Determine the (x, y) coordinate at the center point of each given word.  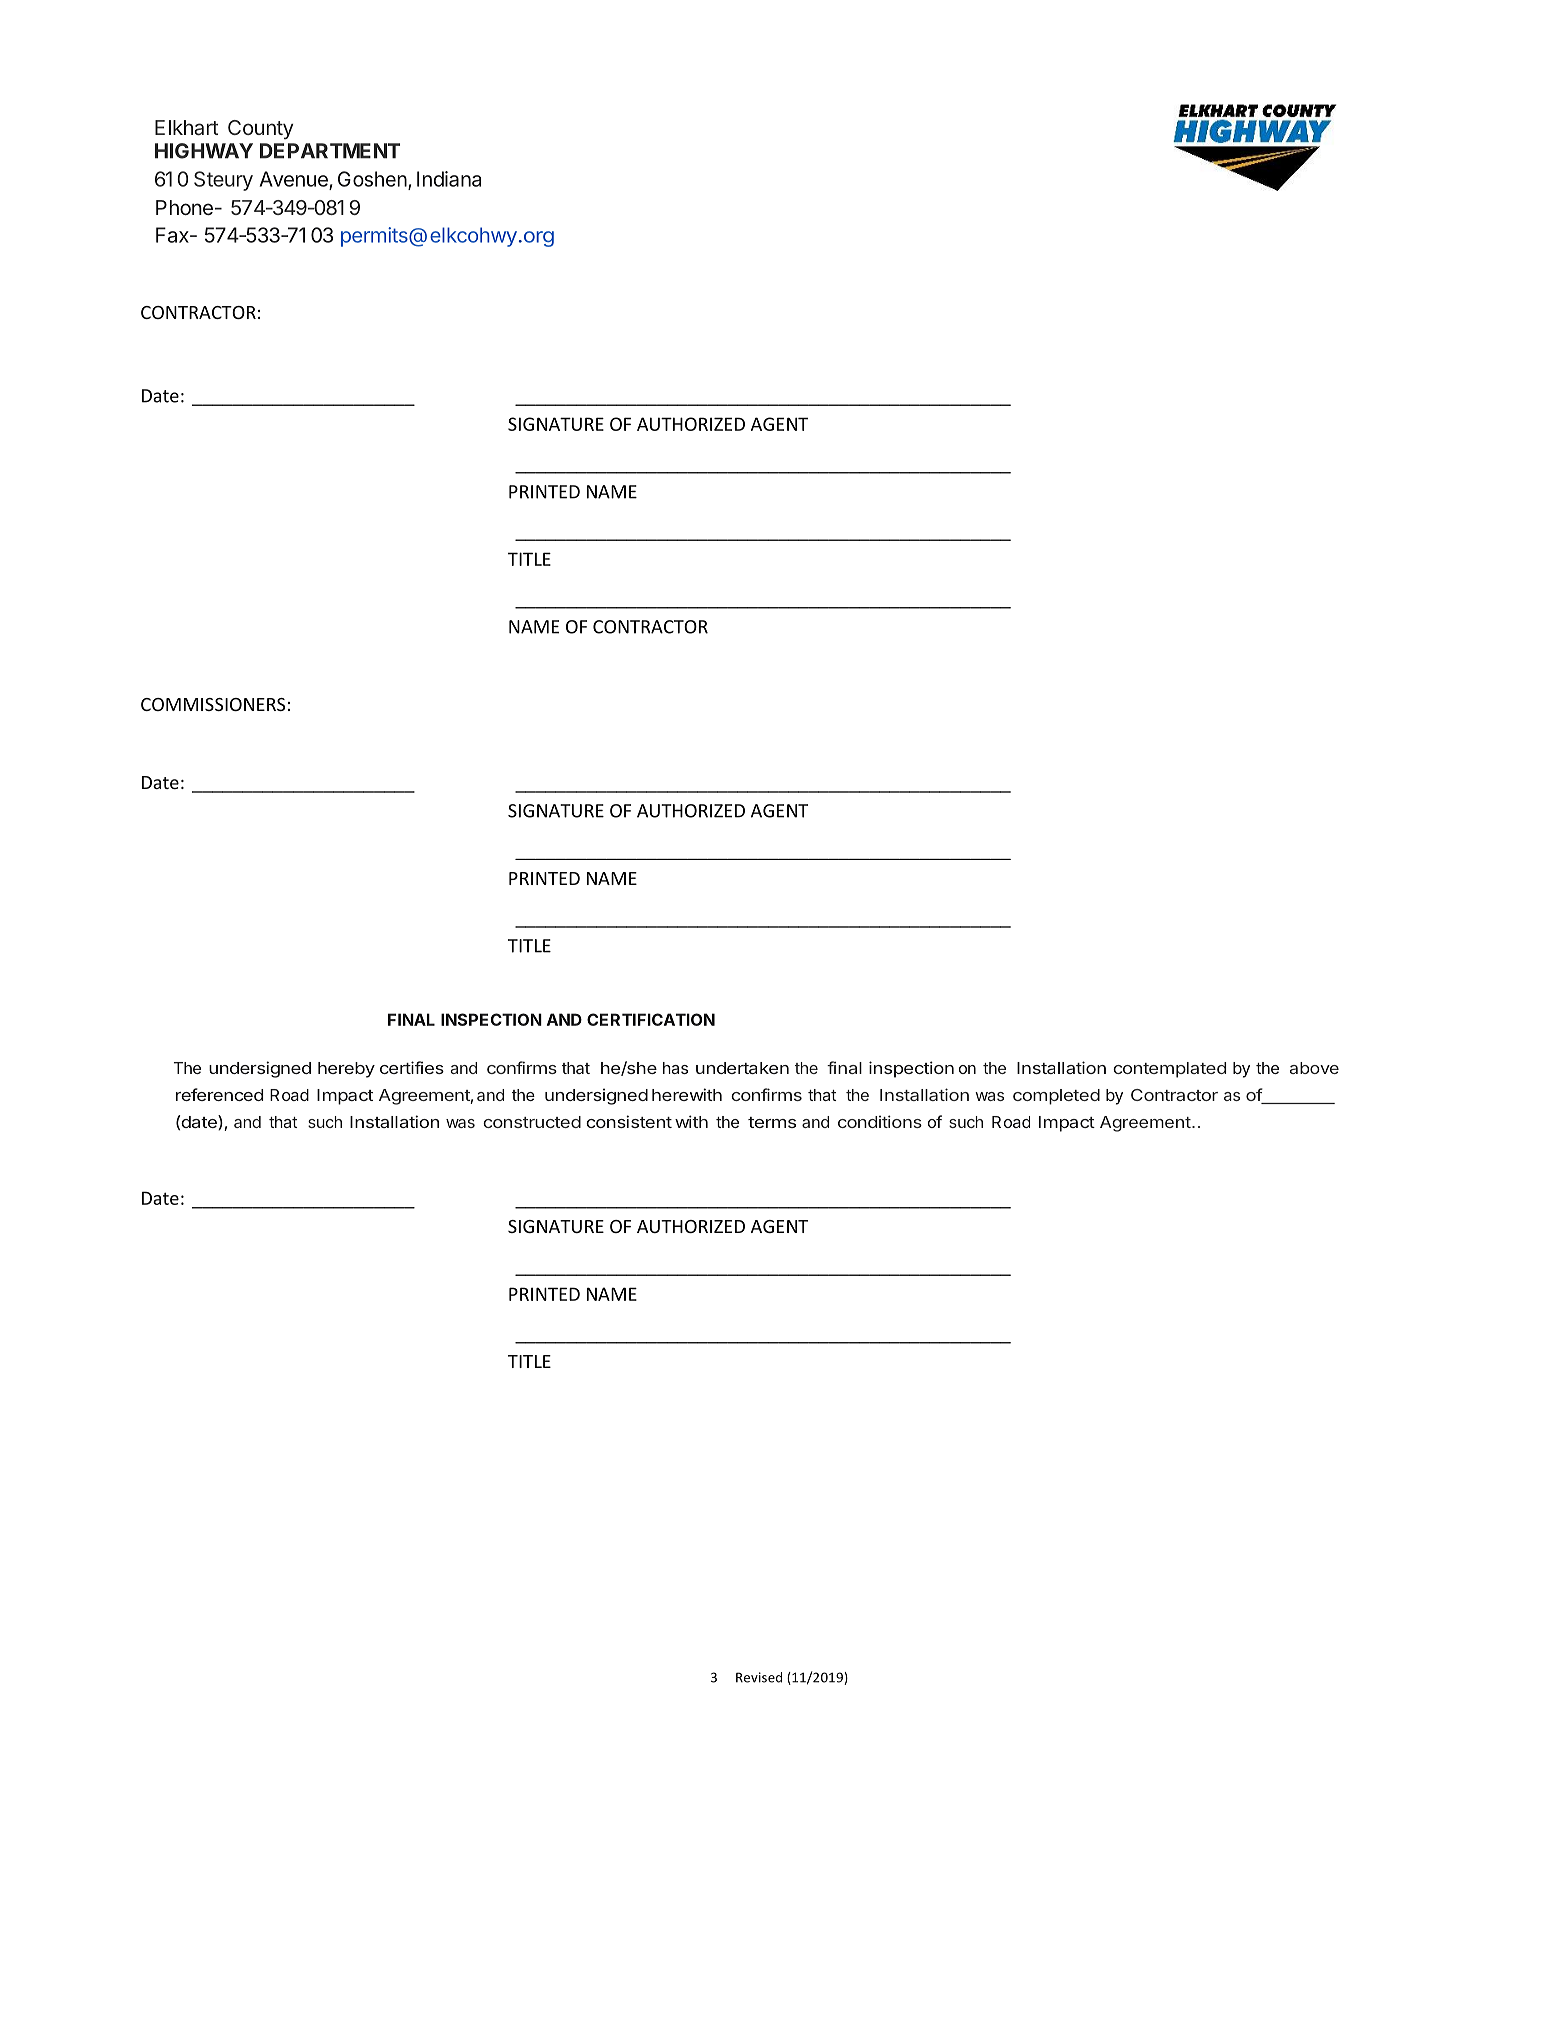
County (260, 129)
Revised (759, 1677)
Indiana (449, 179)
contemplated (1169, 1070)
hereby (346, 1070)
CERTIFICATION (651, 1019)
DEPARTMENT (330, 151)
